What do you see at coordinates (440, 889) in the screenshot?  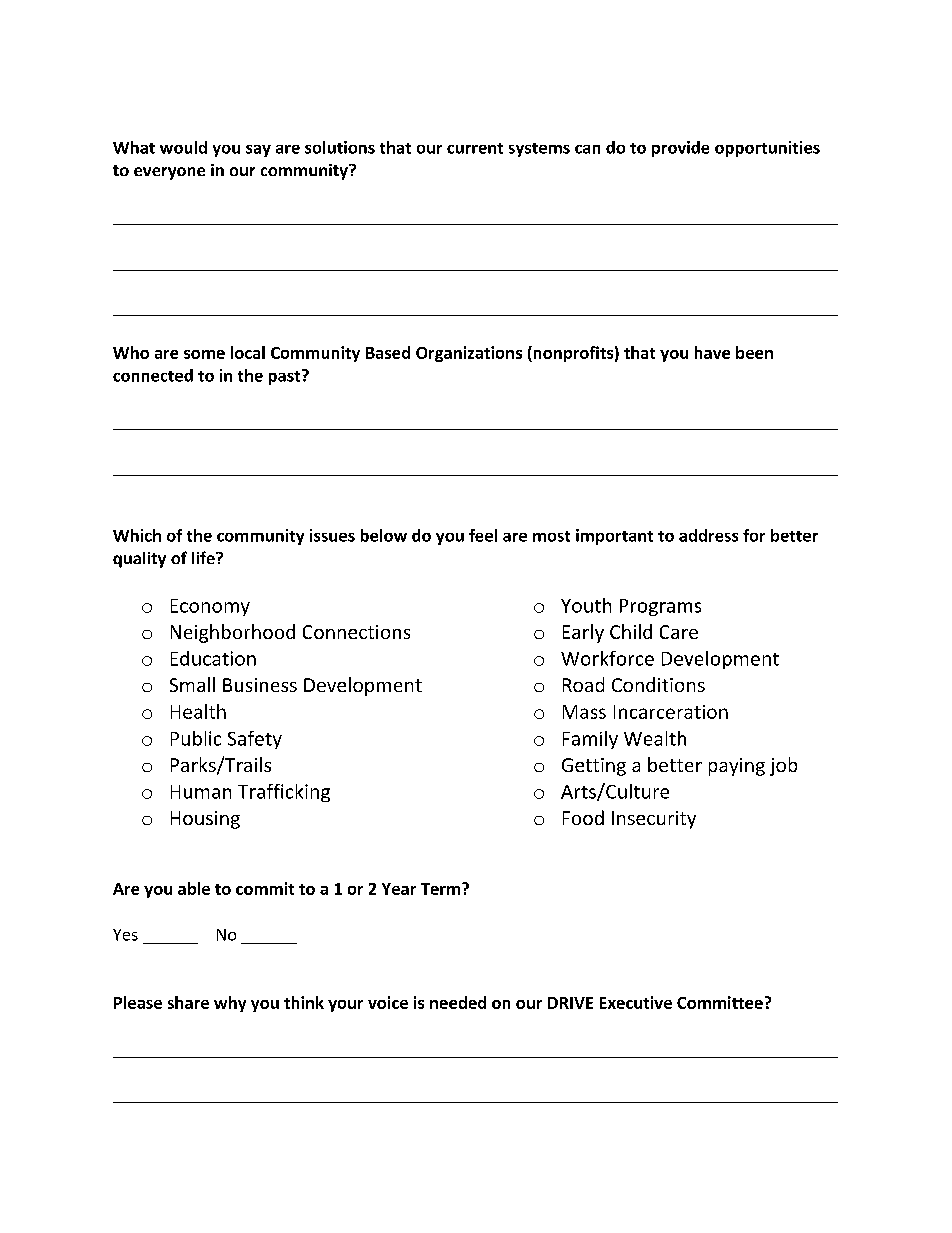 I see `Term` at bounding box center [440, 889].
